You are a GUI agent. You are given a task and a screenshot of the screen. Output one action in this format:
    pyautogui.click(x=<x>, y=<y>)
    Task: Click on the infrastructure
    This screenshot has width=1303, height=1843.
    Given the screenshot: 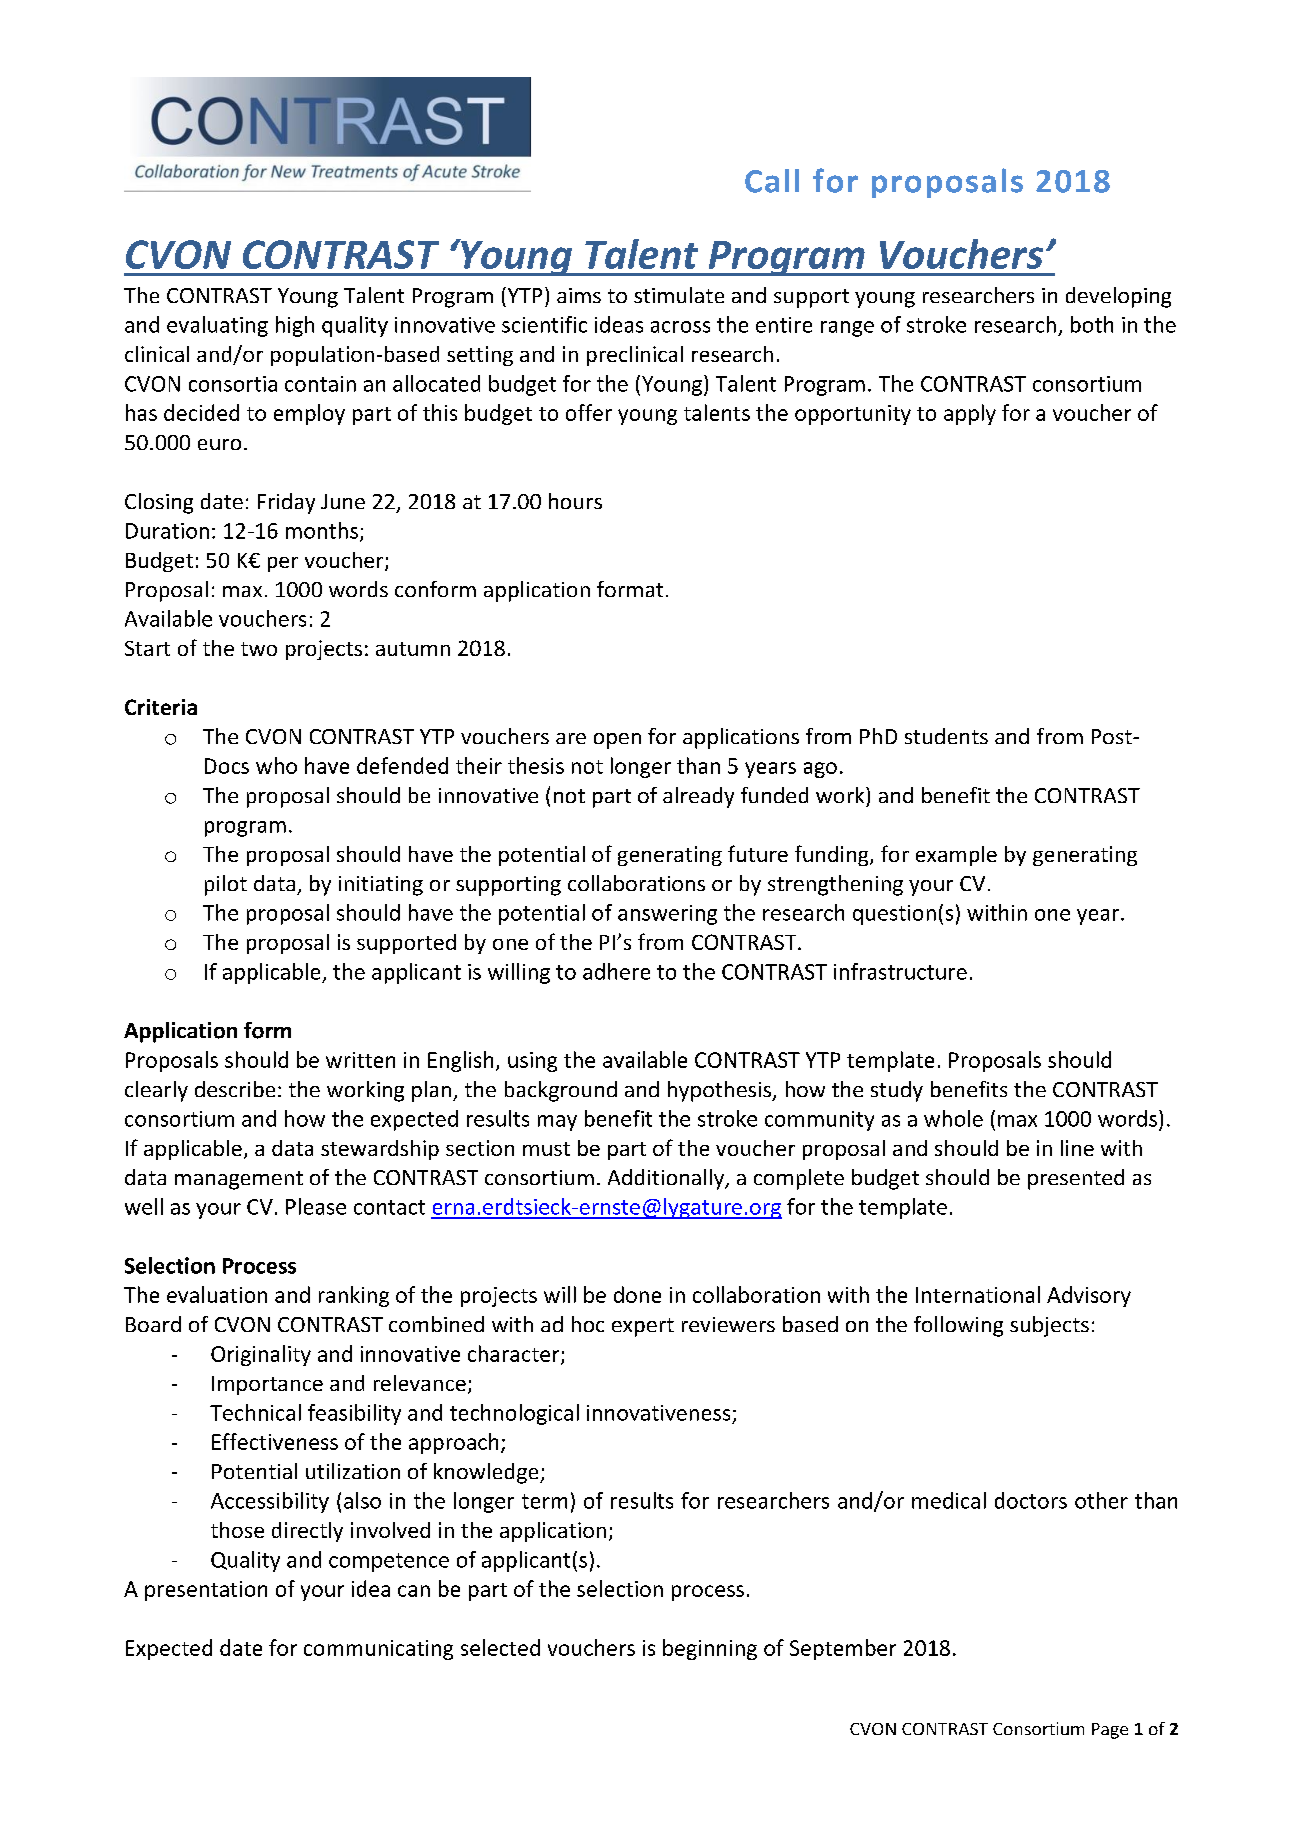 What is the action you would take?
    pyautogui.click(x=900, y=971)
